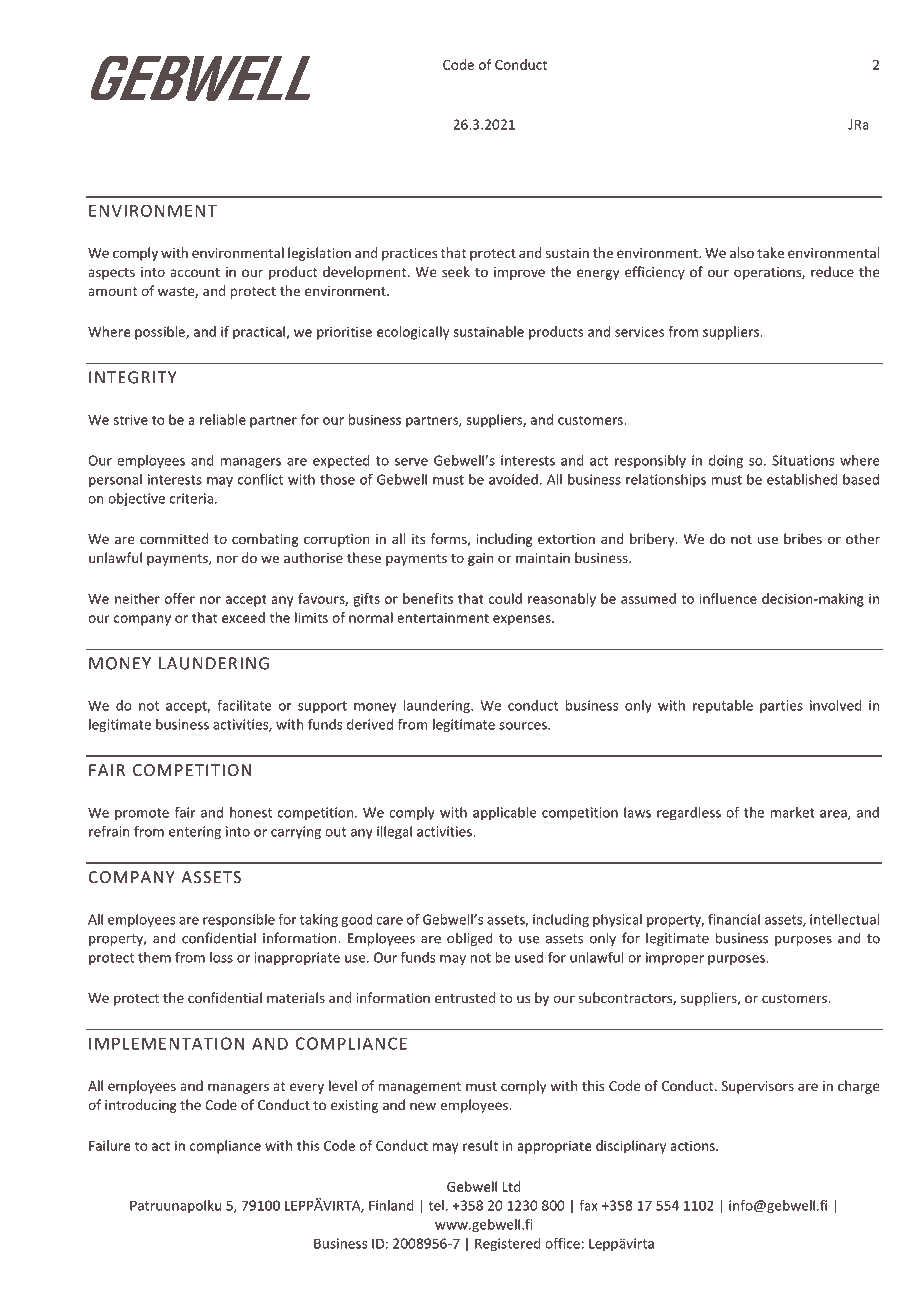 The image size is (924, 1308). Describe the element at coordinates (110, 1145) in the image. I see `Failure` at that location.
